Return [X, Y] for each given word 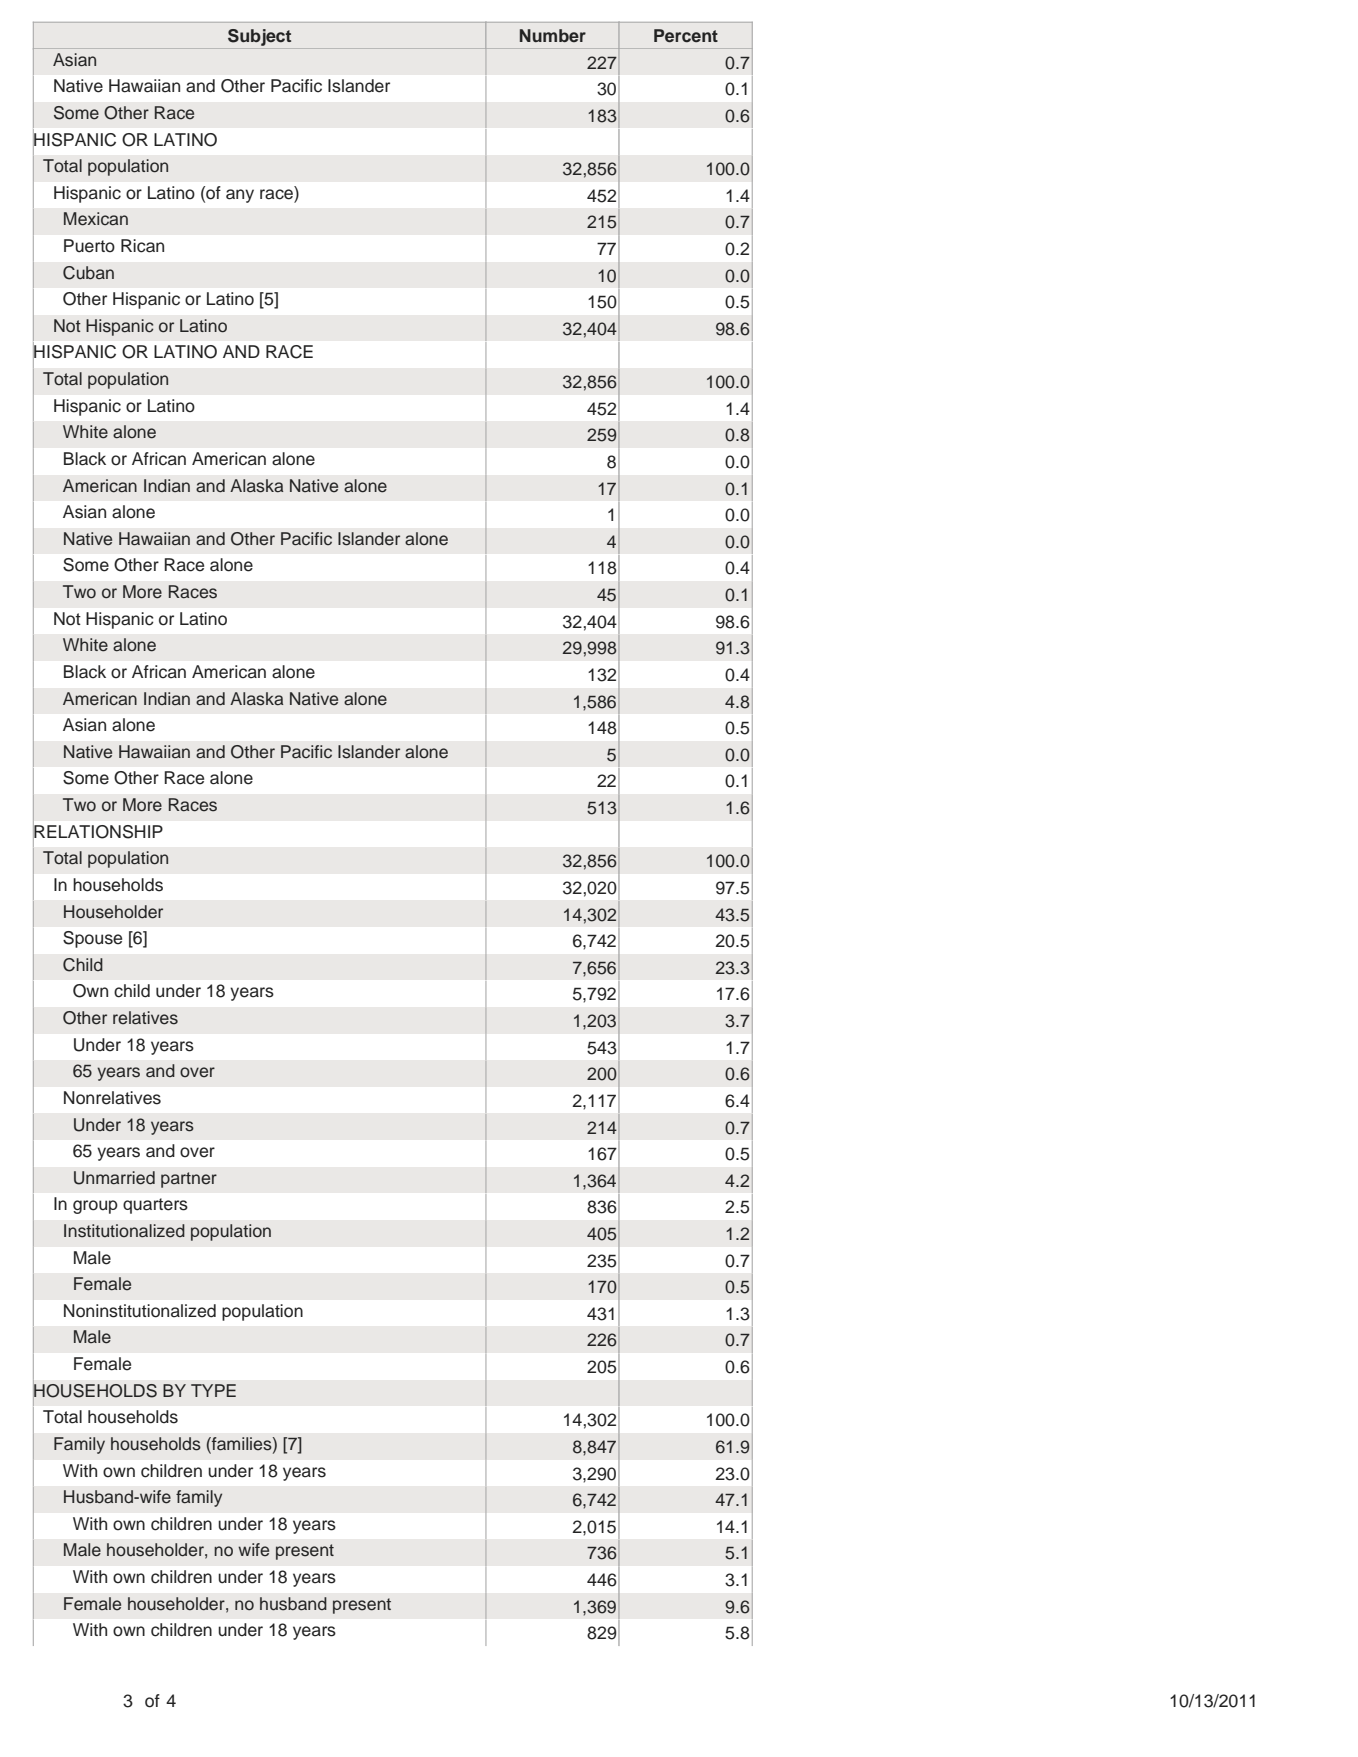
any [240, 196]
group [95, 1207]
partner [189, 1180]
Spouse [92, 939]
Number [553, 35]
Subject [259, 37]
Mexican [96, 219]
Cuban [88, 273]
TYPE [213, 1390]
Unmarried [114, 1178]
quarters [155, 1206]
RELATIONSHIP [98, 831]
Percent [686, 36]
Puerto [89, 246]
